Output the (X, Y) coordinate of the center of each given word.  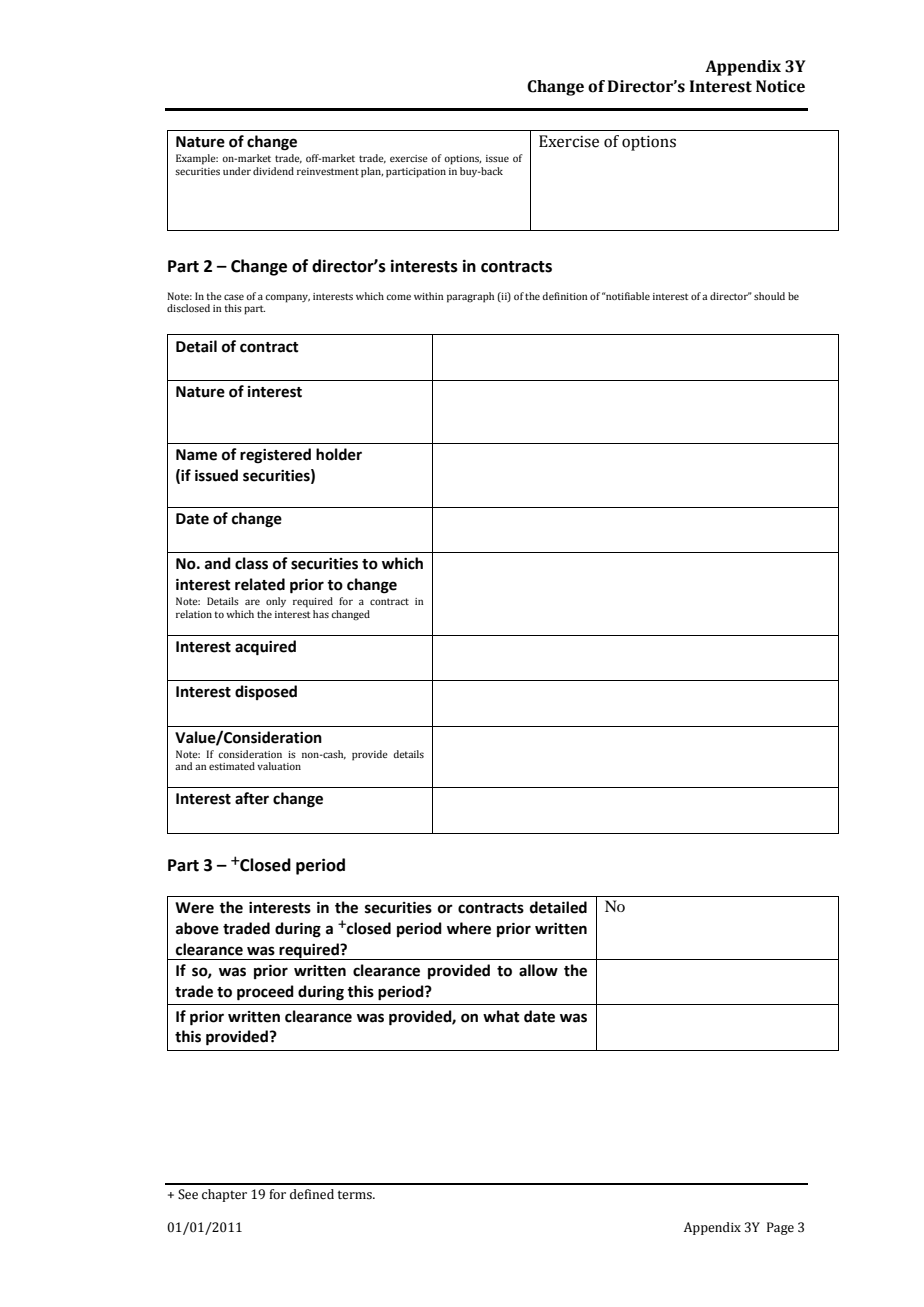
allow (538, 970)
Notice (780, 86)
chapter (224, 1195)
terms (356, 1195)
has (321, 614)
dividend (273, 171)
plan (372, 172)
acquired (265, 648)
